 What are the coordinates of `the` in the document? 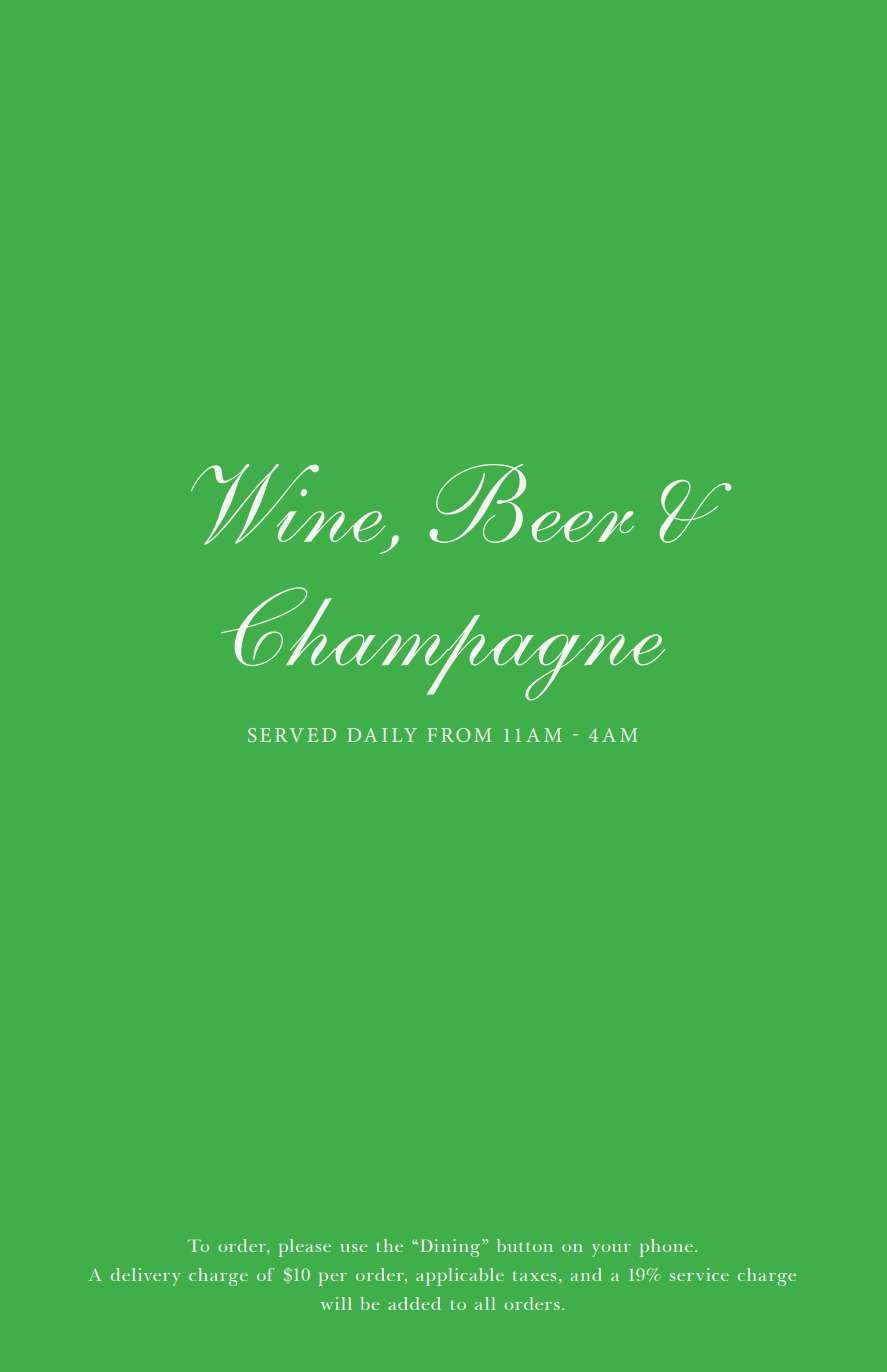 It's located at (389, 1245).
